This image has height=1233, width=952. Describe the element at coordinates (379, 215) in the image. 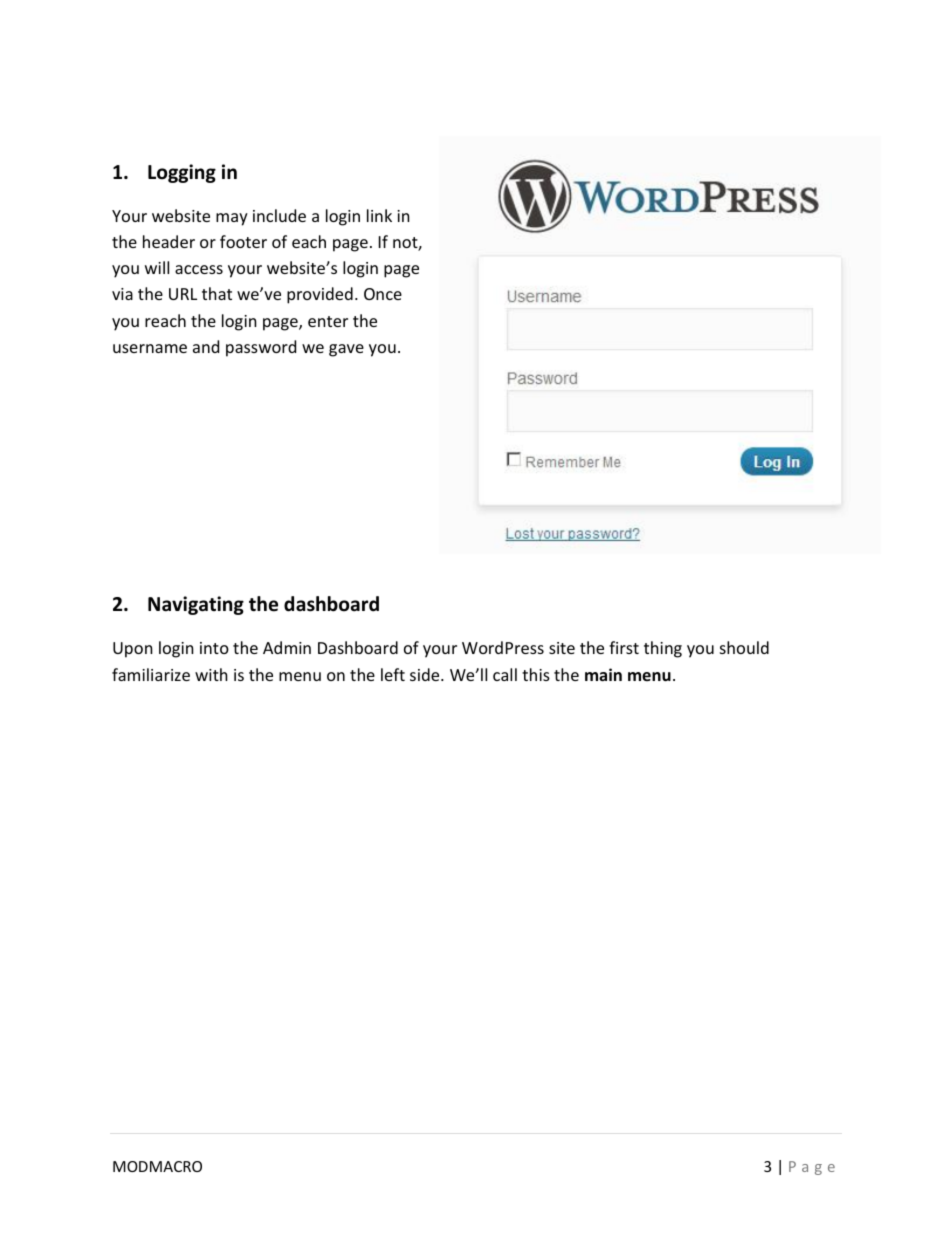

I see `link` at that location.
